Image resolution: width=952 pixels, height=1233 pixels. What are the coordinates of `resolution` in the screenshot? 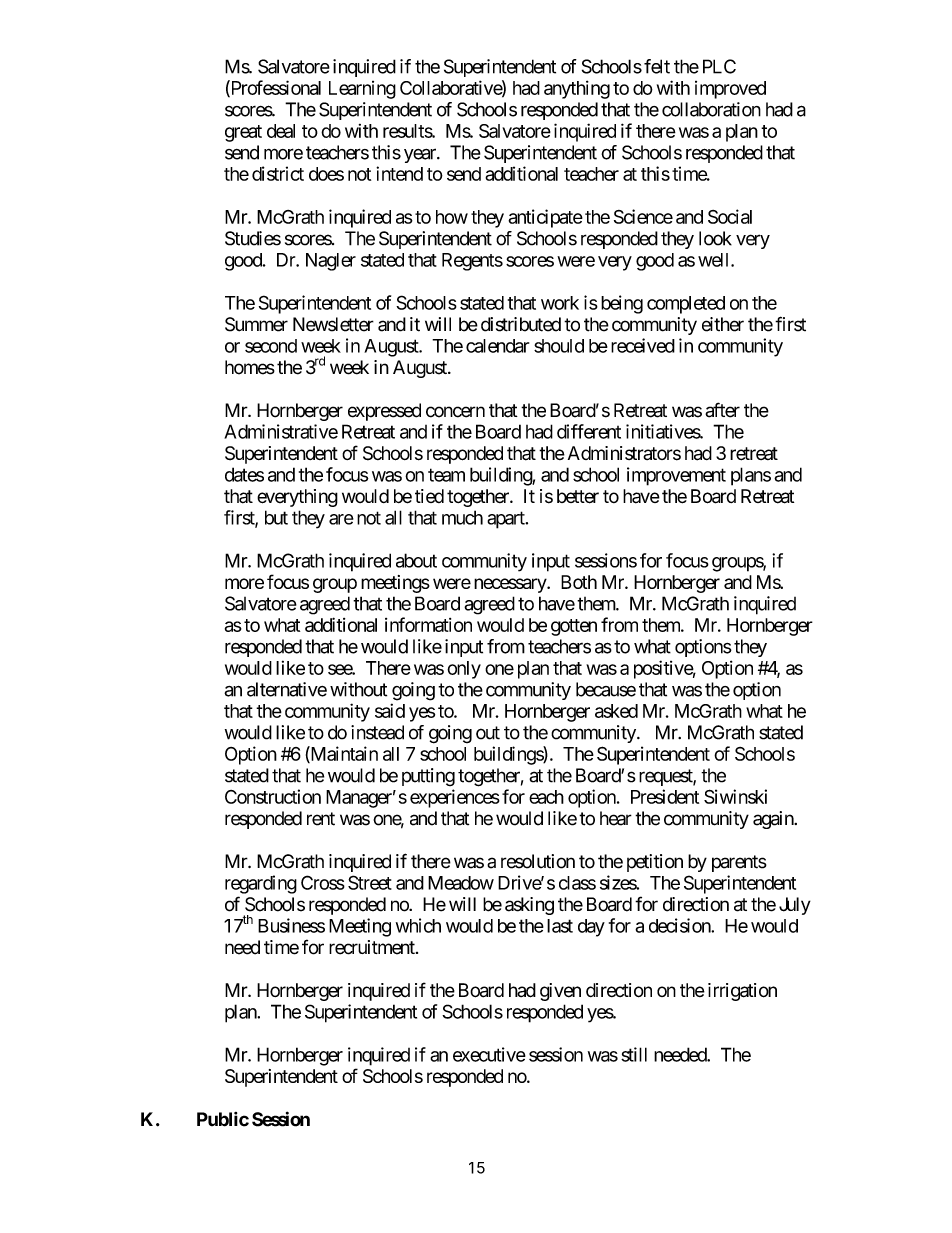 It's located at (538, 861).
